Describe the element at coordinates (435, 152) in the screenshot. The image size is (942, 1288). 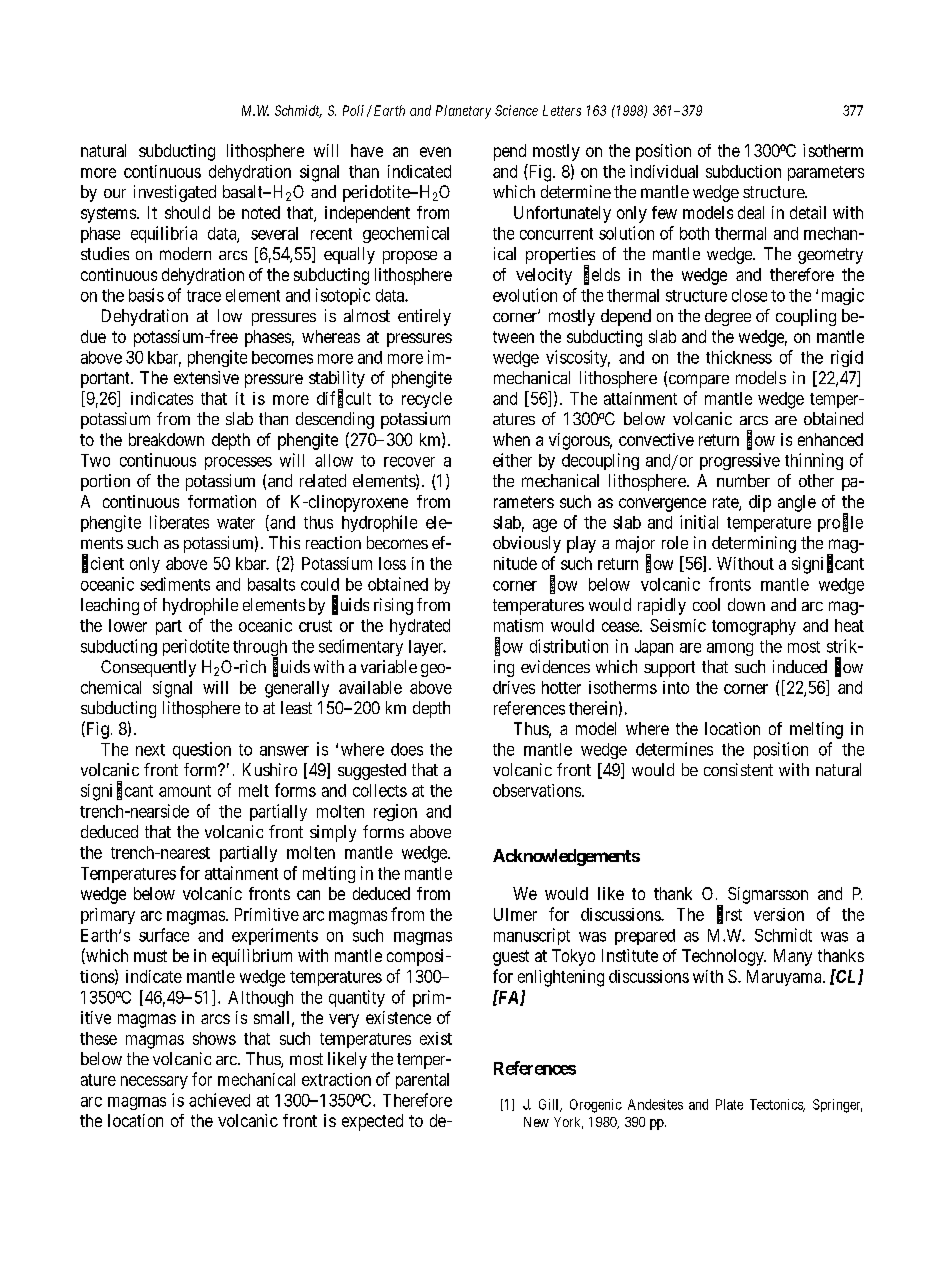
I see `even` at that location.
